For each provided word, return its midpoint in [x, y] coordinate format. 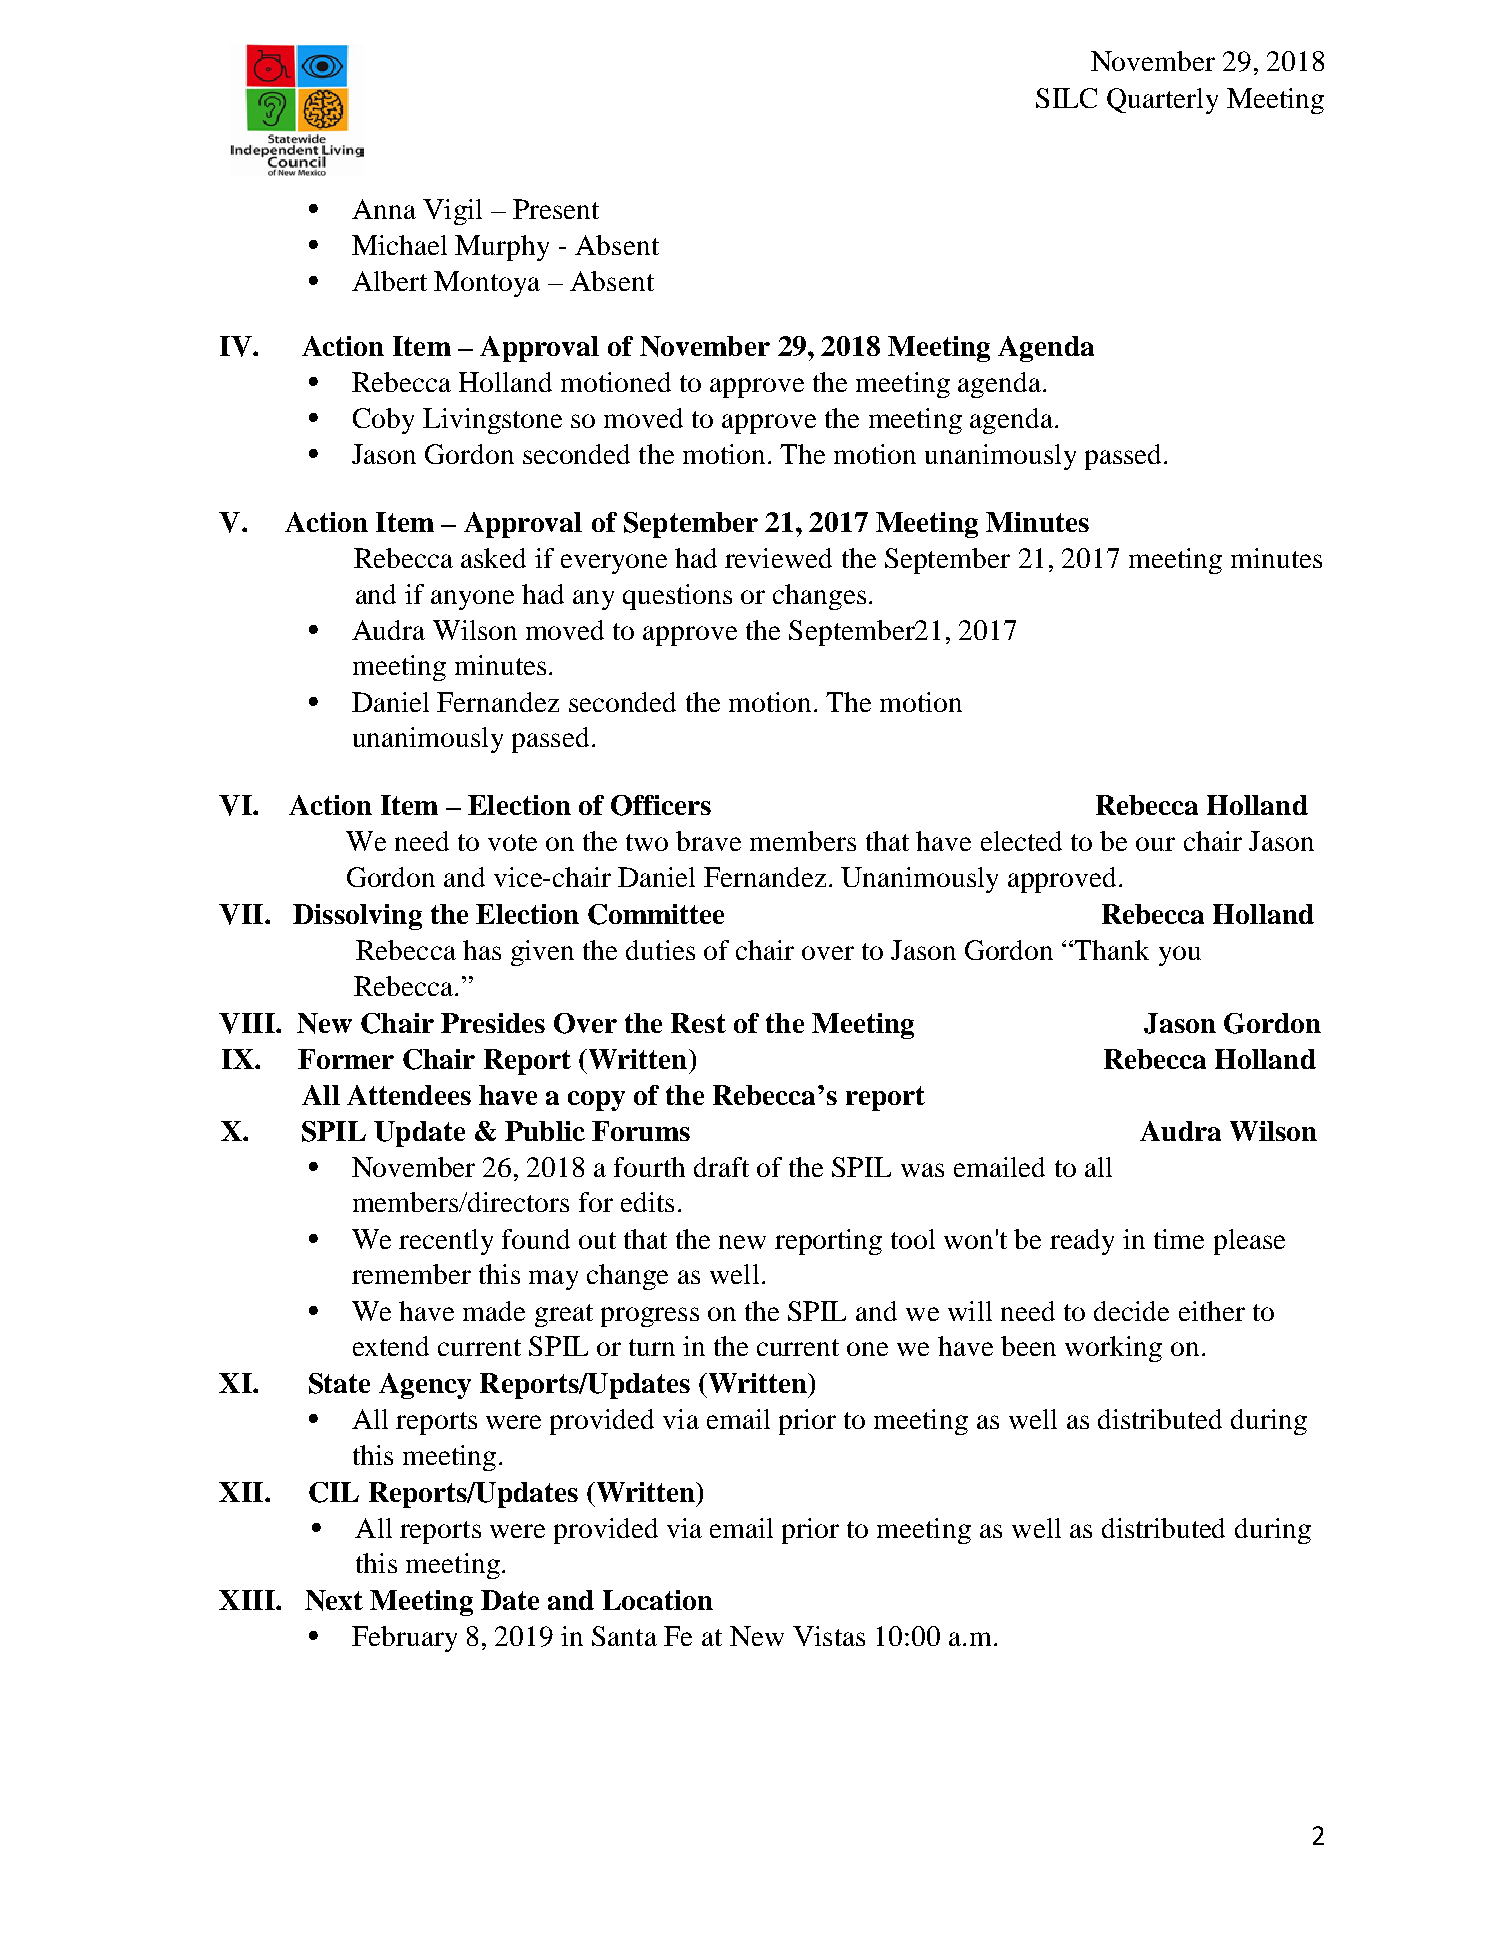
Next [334, 1600]
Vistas [829, 1636]
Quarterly [1162, 101]
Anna [384, 209]
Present [556, 209]
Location [658, 1600]
